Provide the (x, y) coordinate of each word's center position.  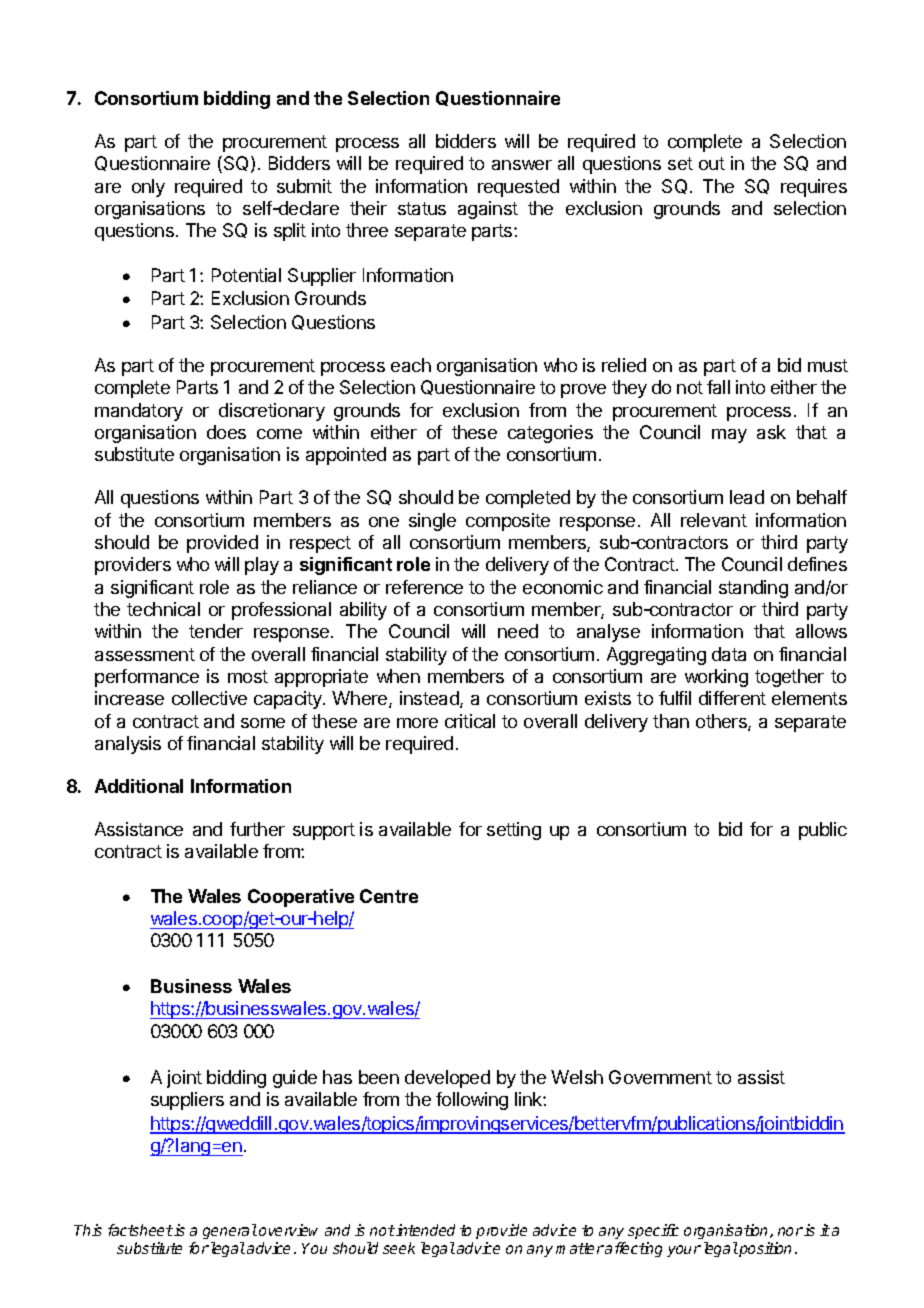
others (722, 722)
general (230, 1233)
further (257, 829)
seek (399, 1248)
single (432, 522)
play (262, 566)
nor (790, 1231)
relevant (714, 520)
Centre (389, 896)
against (488, 210)
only (148, 188)
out (712, 163)
